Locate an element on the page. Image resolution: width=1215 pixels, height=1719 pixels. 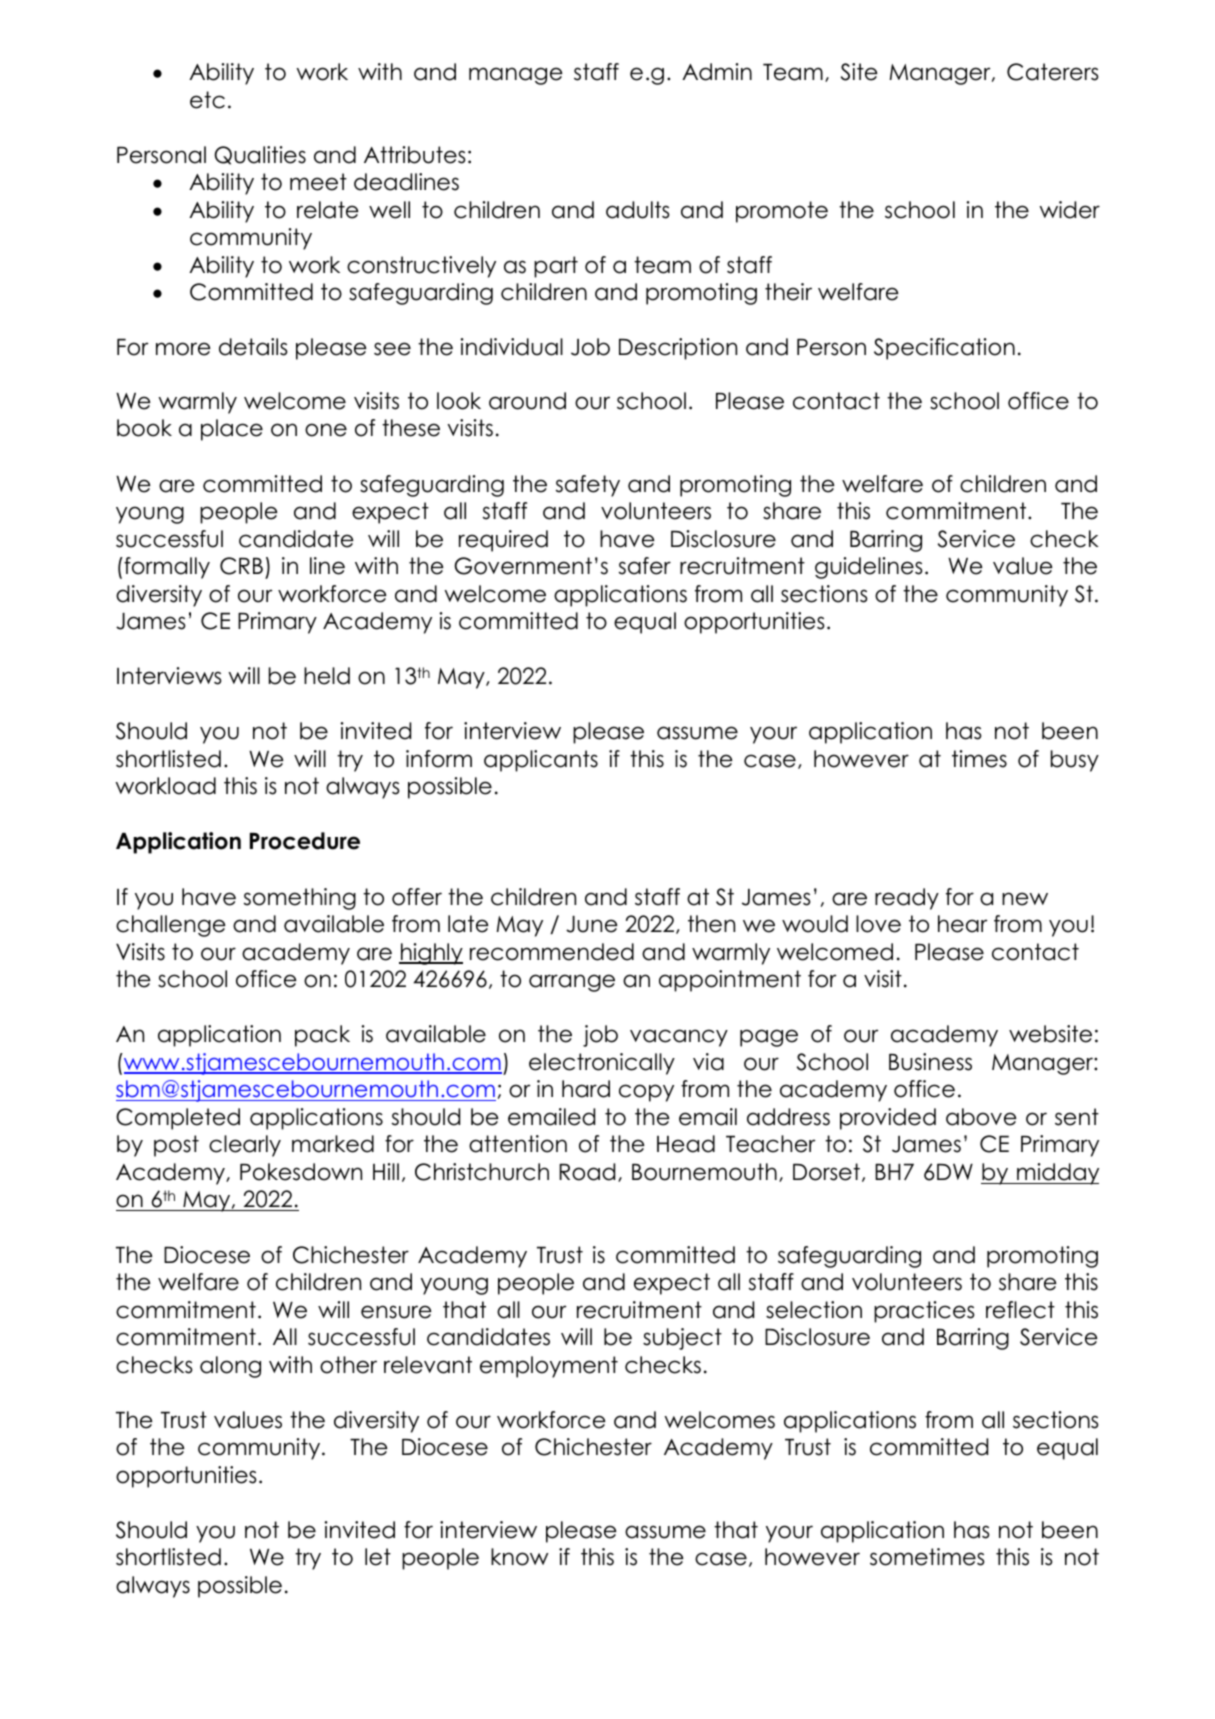
practices is located at coordinates (924, 1312).
